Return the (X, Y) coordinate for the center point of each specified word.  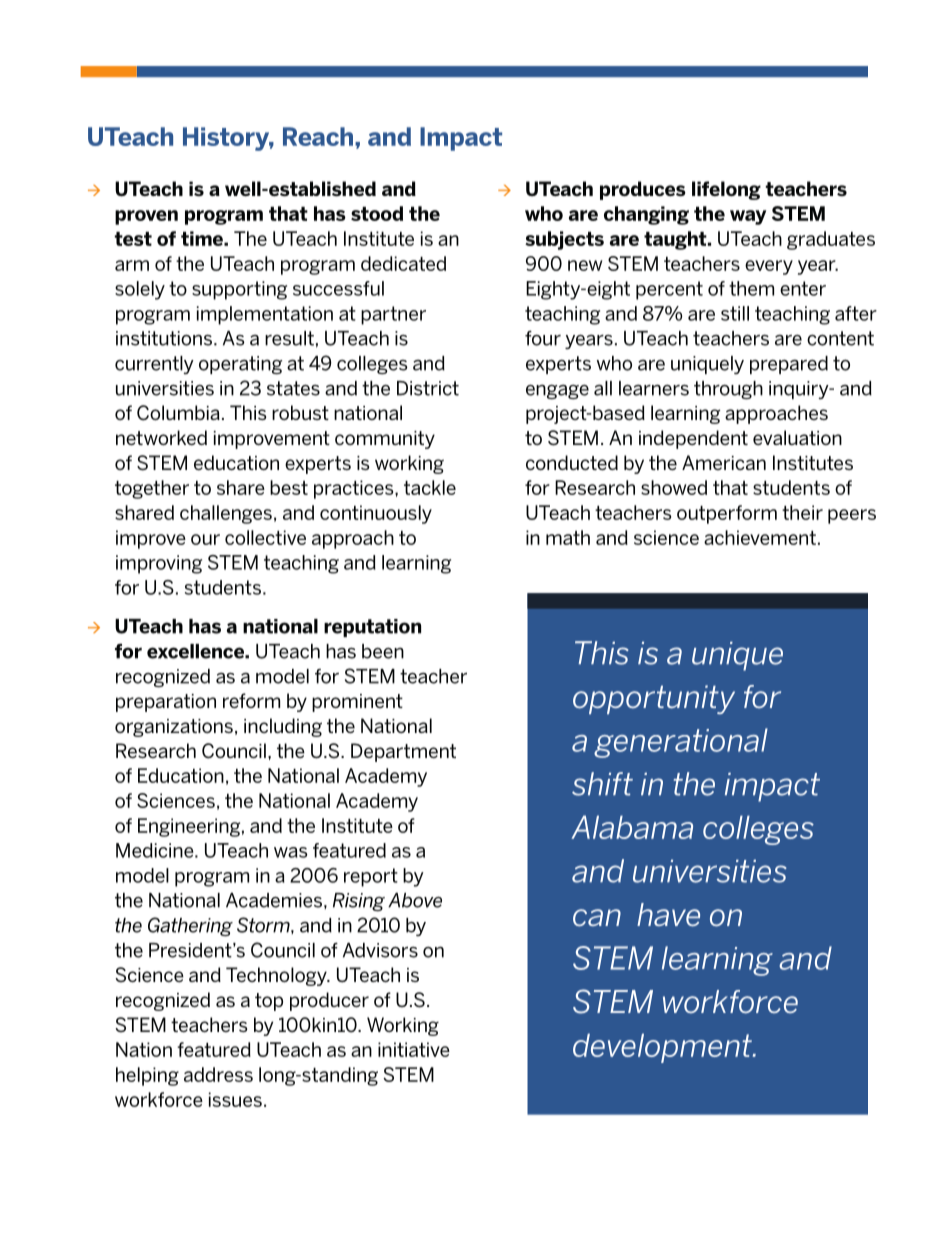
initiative (414, 1049)
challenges (226, 514)
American (724, 462)
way (748, 217)
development (663, 1048)
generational (681, 743)
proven (146, 217)
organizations (174, 728)
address (218, 1074)
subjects (564, 240)
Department (403, 752)
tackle (430, 487)
